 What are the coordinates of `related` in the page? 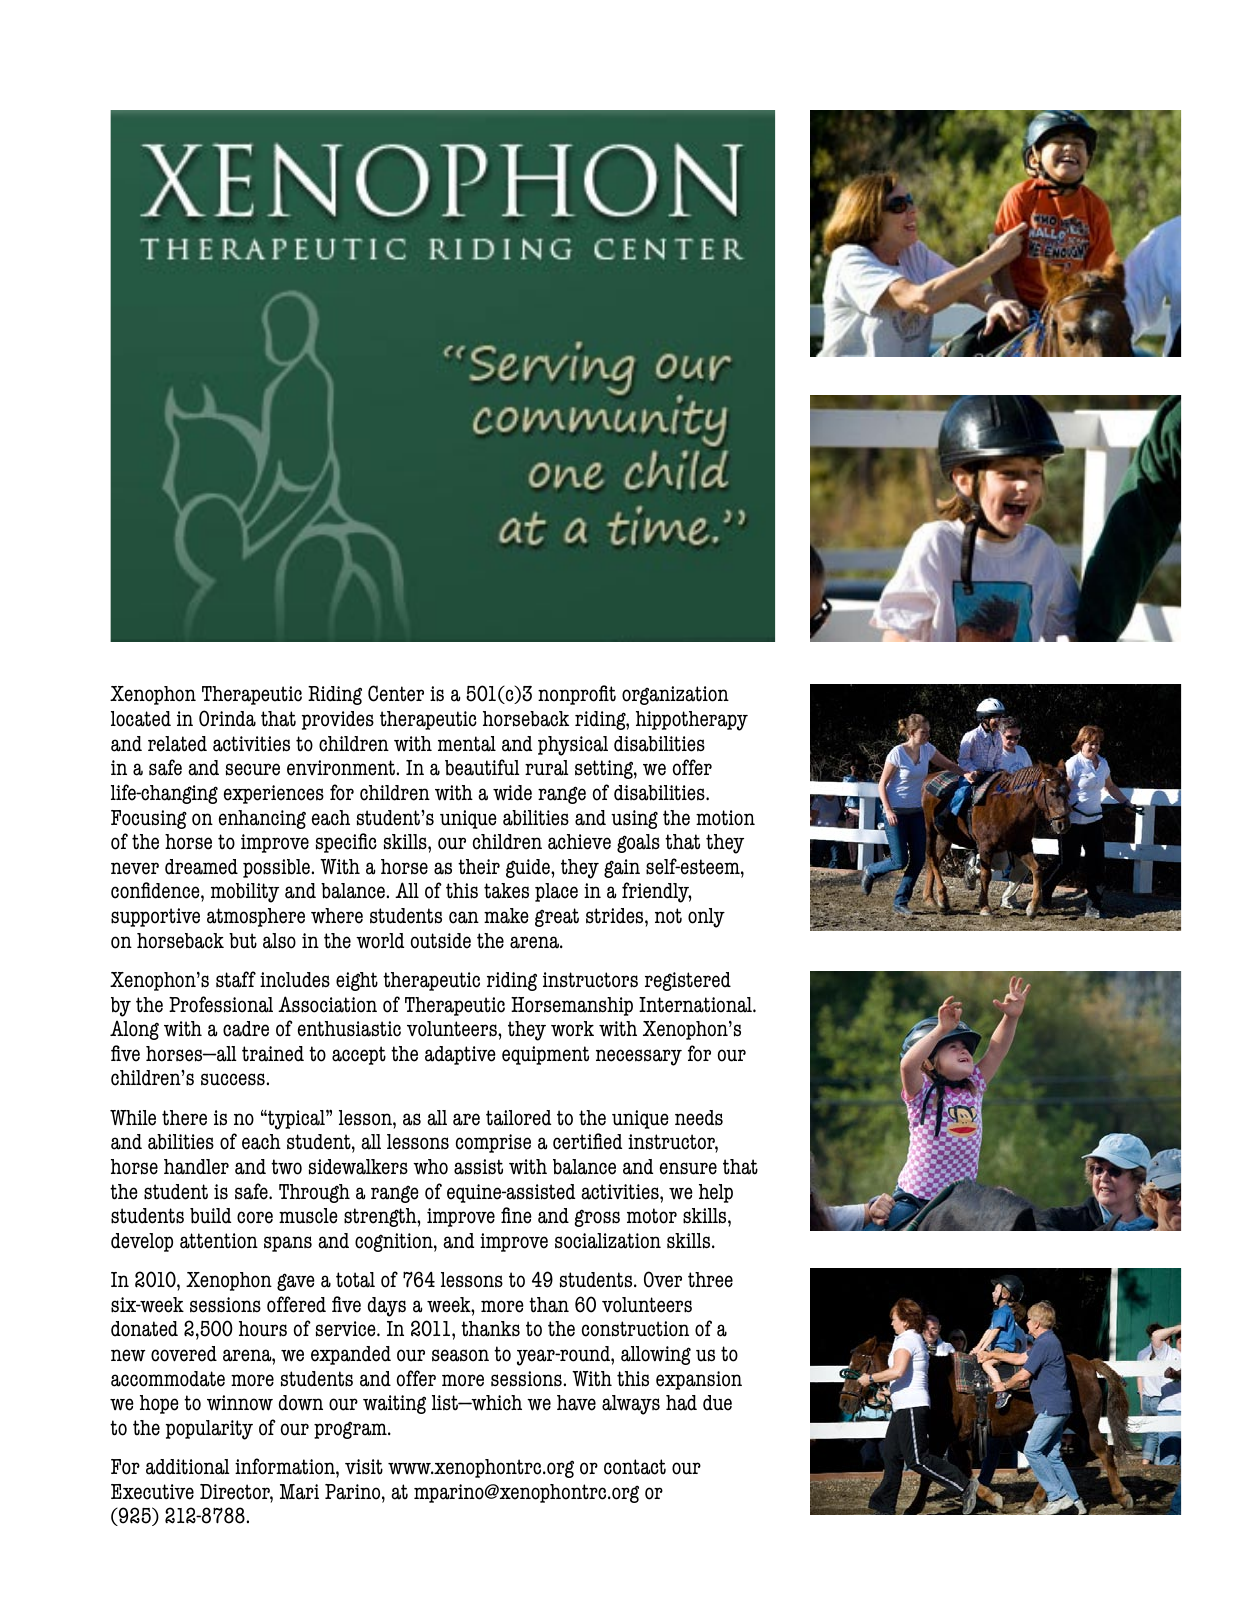 It's located at (177, 744).
